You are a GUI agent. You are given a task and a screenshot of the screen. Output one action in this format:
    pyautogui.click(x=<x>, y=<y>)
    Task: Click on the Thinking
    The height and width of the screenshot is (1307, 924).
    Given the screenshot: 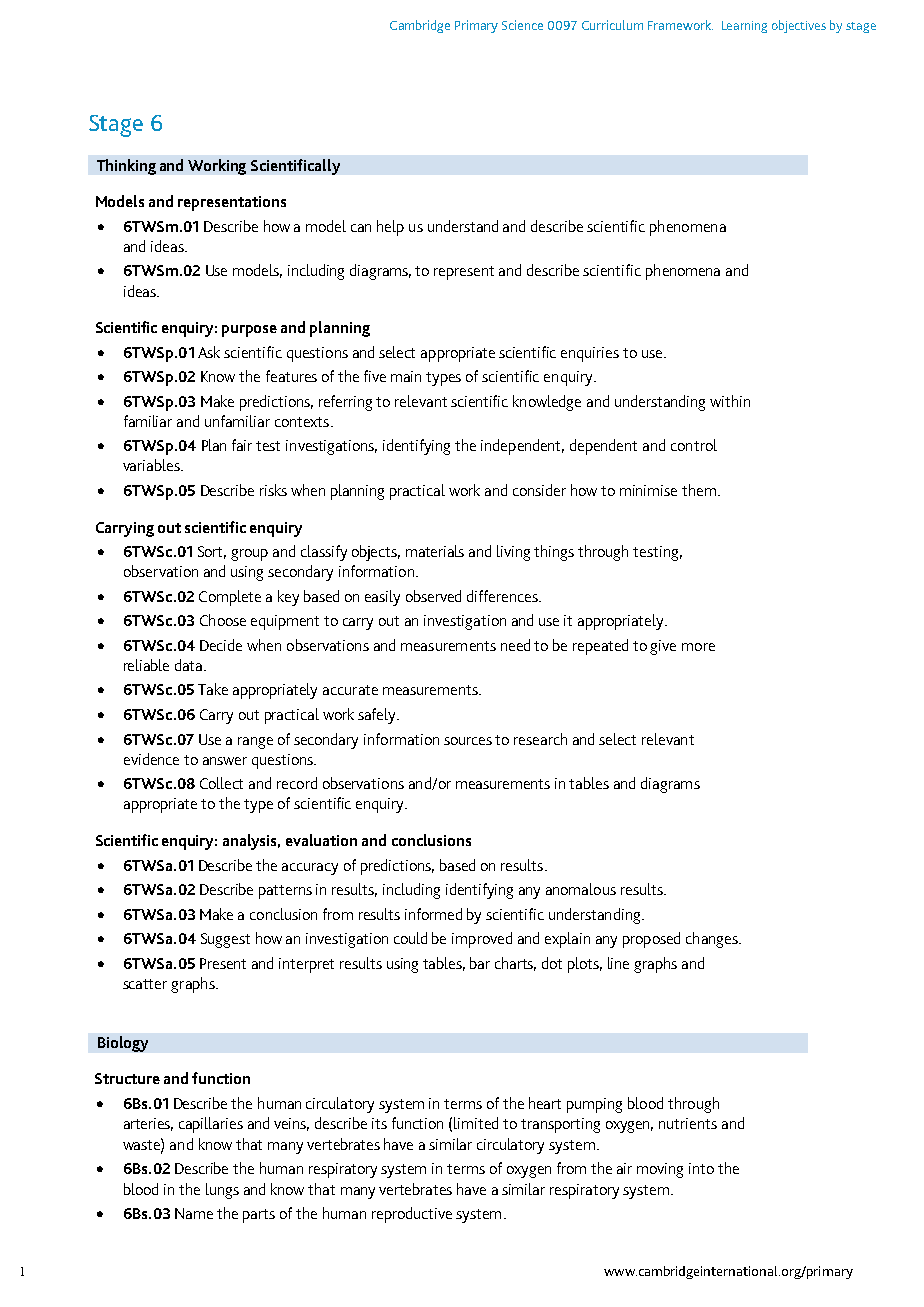 What is the action you would take?
    pyautogui.click(x=126, y=167)
